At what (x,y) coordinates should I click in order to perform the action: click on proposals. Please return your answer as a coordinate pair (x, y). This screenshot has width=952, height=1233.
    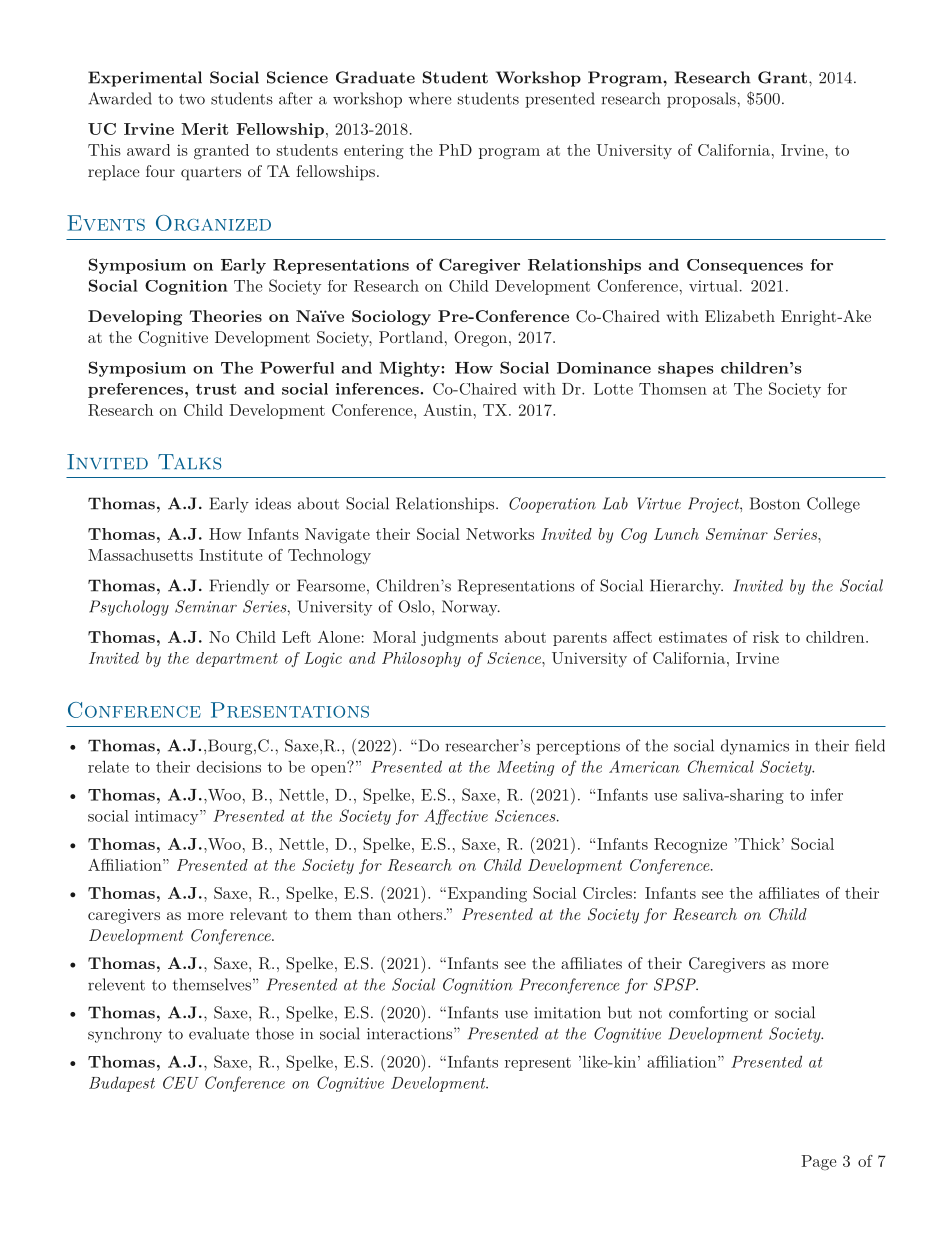
    Looking at the image, I should click on (701, 100).
